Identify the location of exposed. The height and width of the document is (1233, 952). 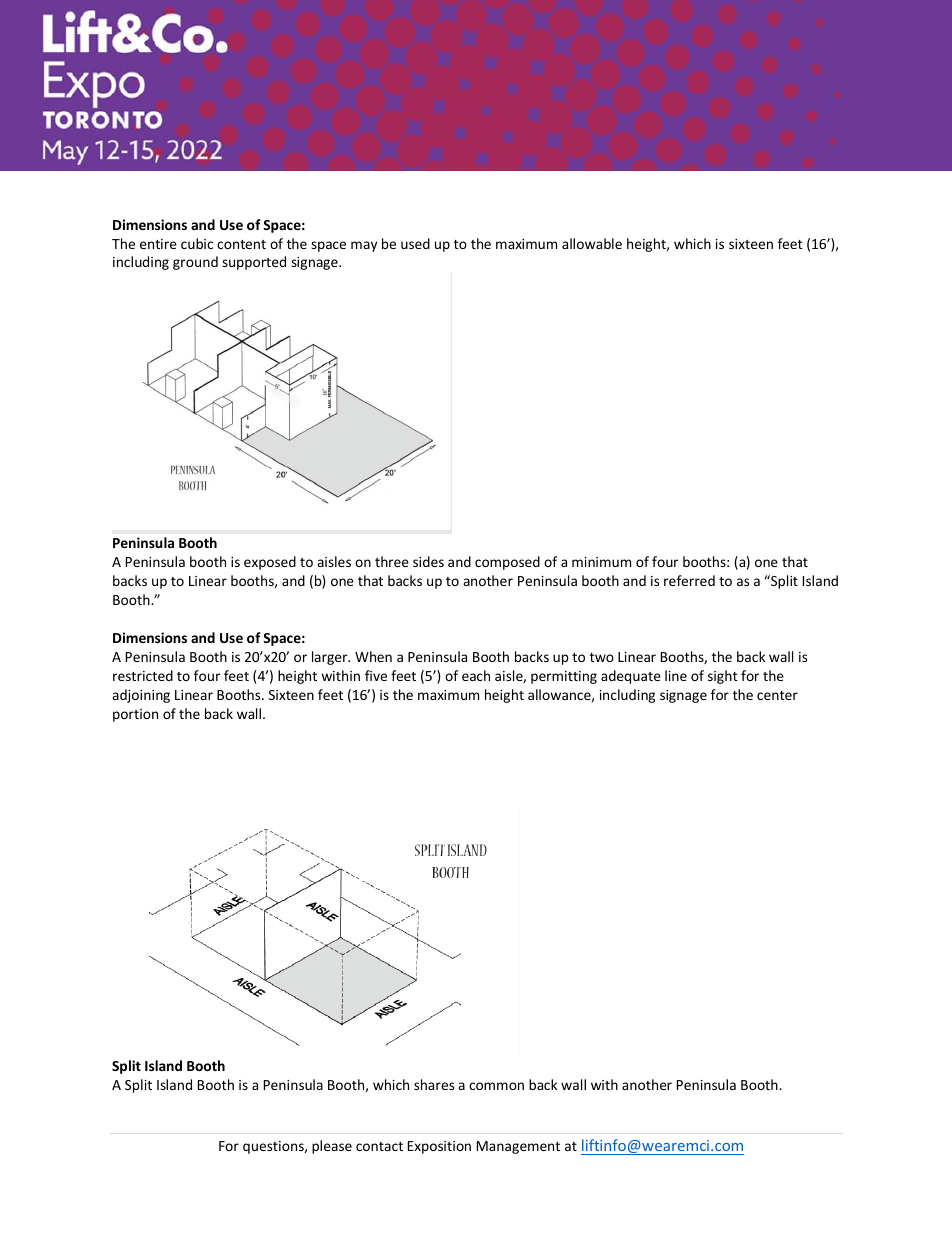
(270, 563).
